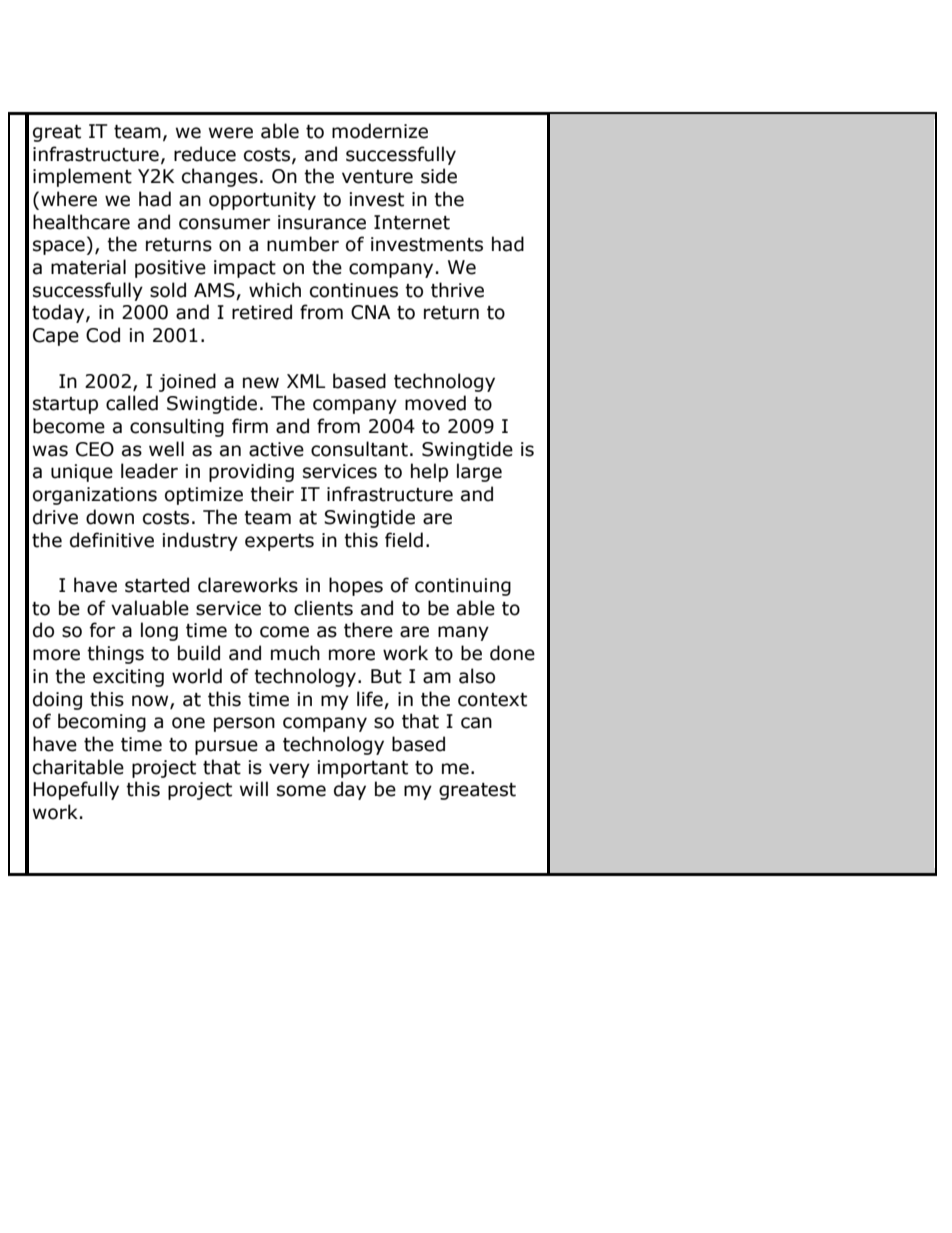 The height and width of the screenshot is (1233, 952). What do you see at coordinates (279, 542) in the screenshot?
I see `experts` at bounding box center [279, 542].
